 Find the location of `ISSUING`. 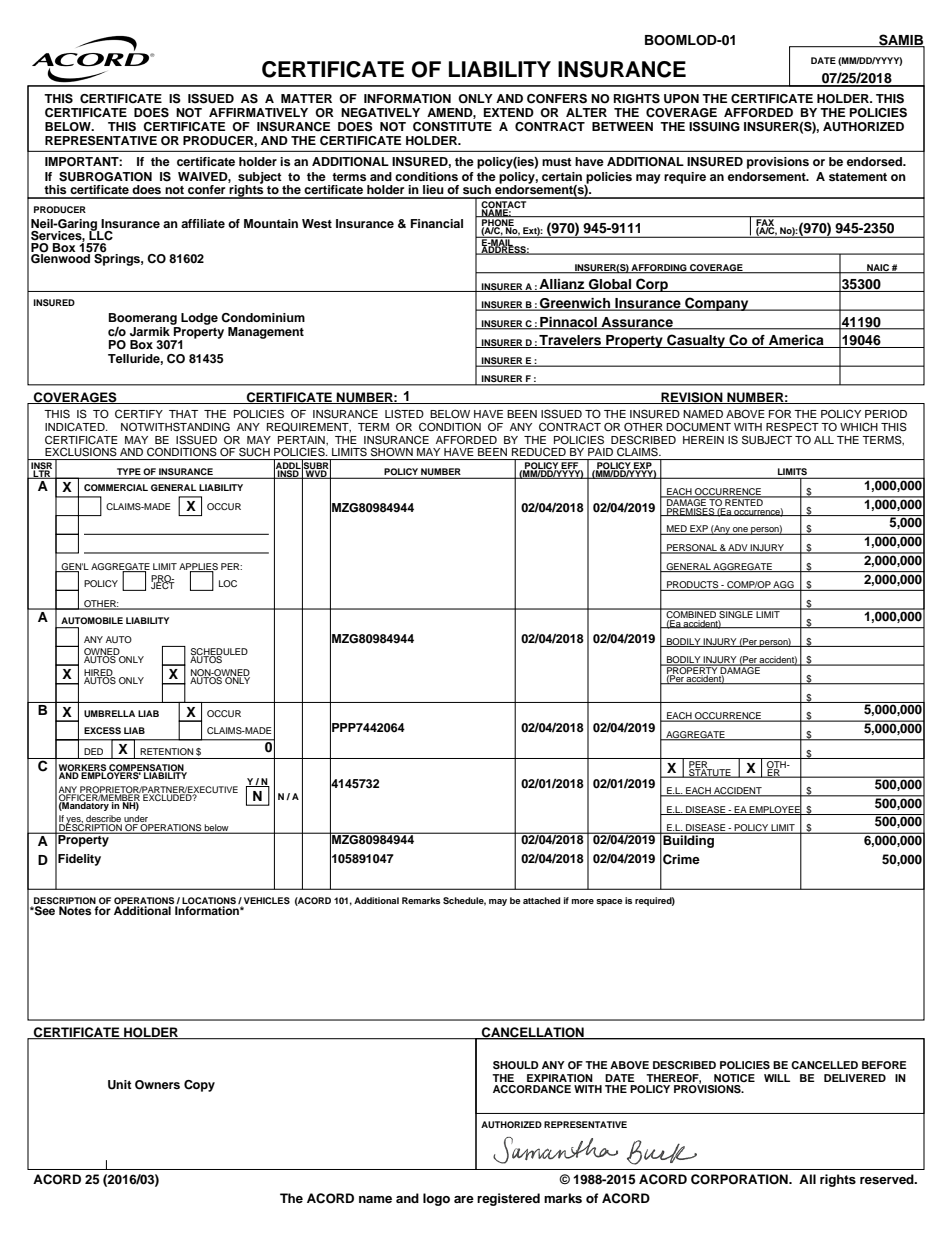

ISSUING is located at coordinates (714, 127).
